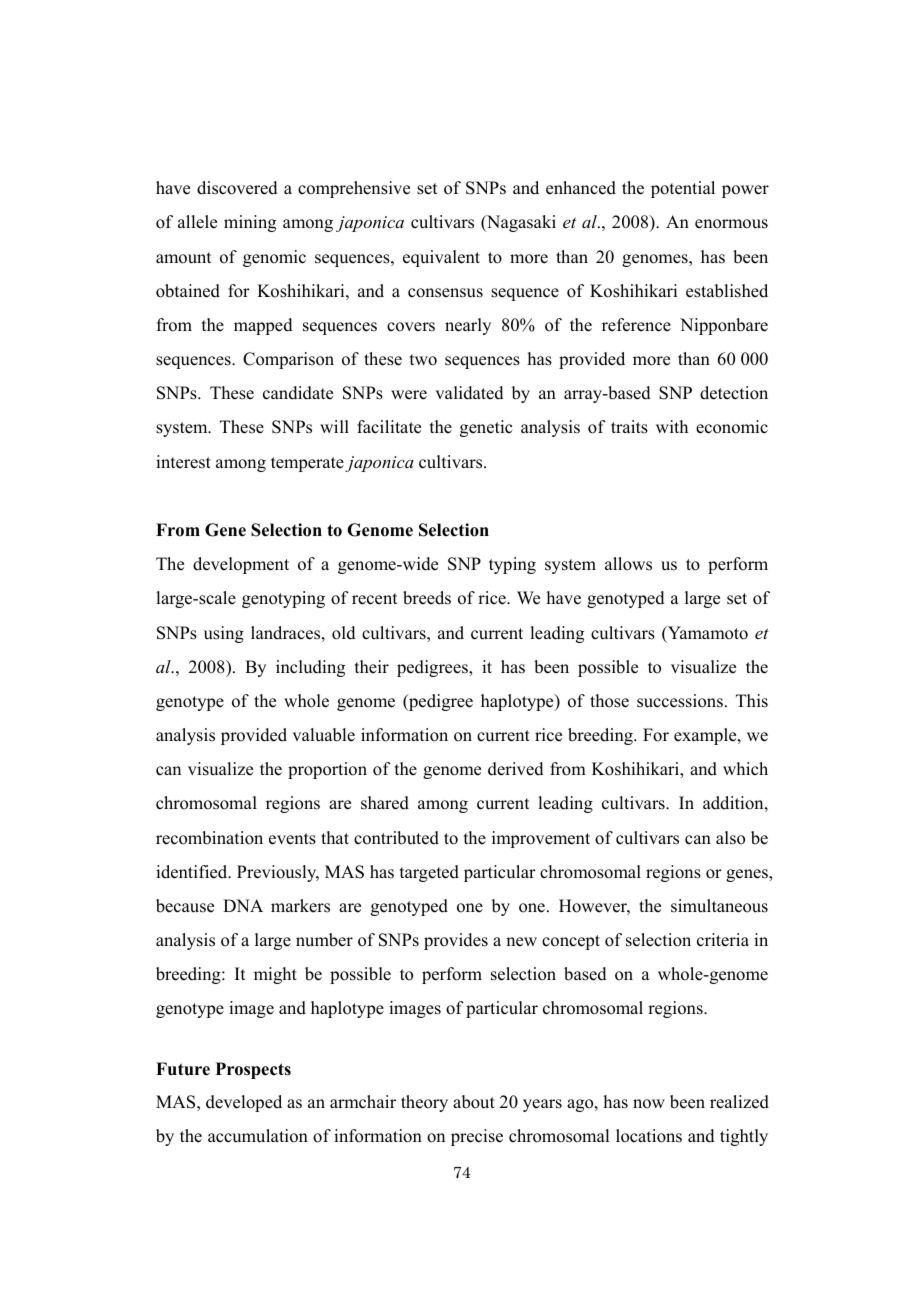 The image size is (924, 1308). What do you see at coordinates (474, 1102) in the screenshot?
I see `about` at bounding box center [474, 1102].
